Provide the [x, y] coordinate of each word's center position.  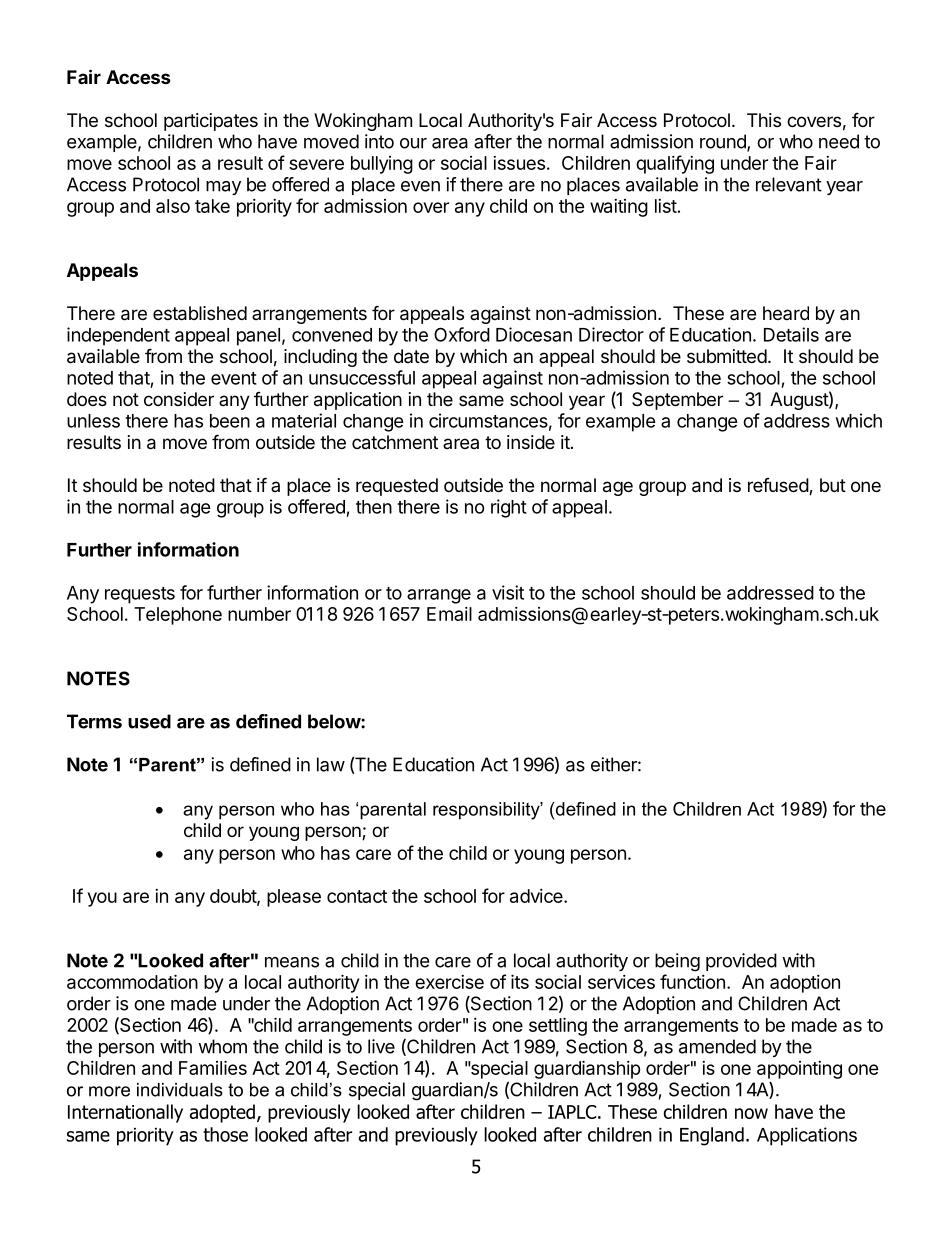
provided [741, 962]
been [230, 421]
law [331, 764]
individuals [180, 1090]
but [833, 485]
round [724, 142]
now [751, 1113]
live [381, 1046]
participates [211, 122]
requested [397, 487]
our [413, 143]
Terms [94, 721]
